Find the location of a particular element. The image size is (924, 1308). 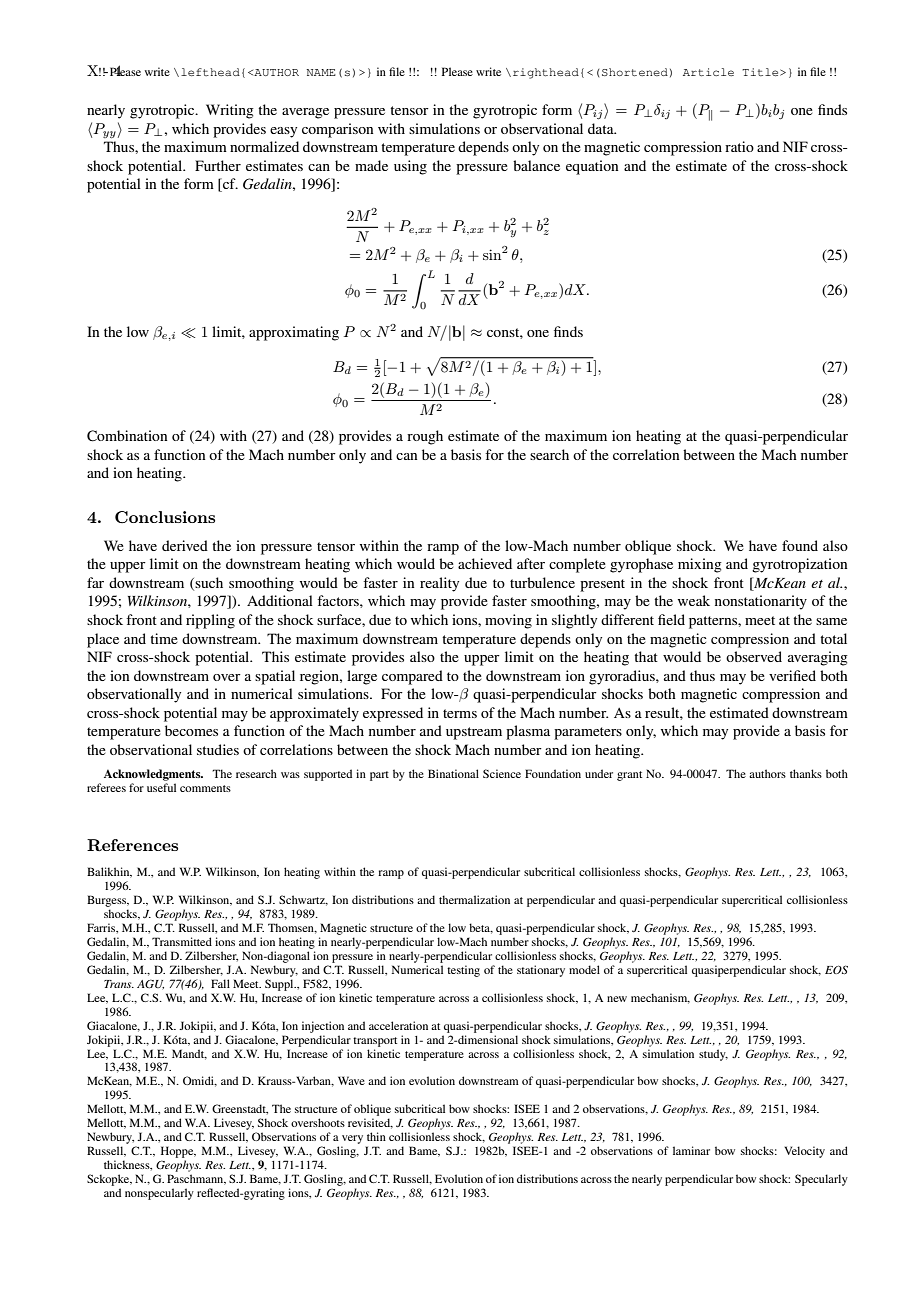

rough is located at coordinates (425, 437).
